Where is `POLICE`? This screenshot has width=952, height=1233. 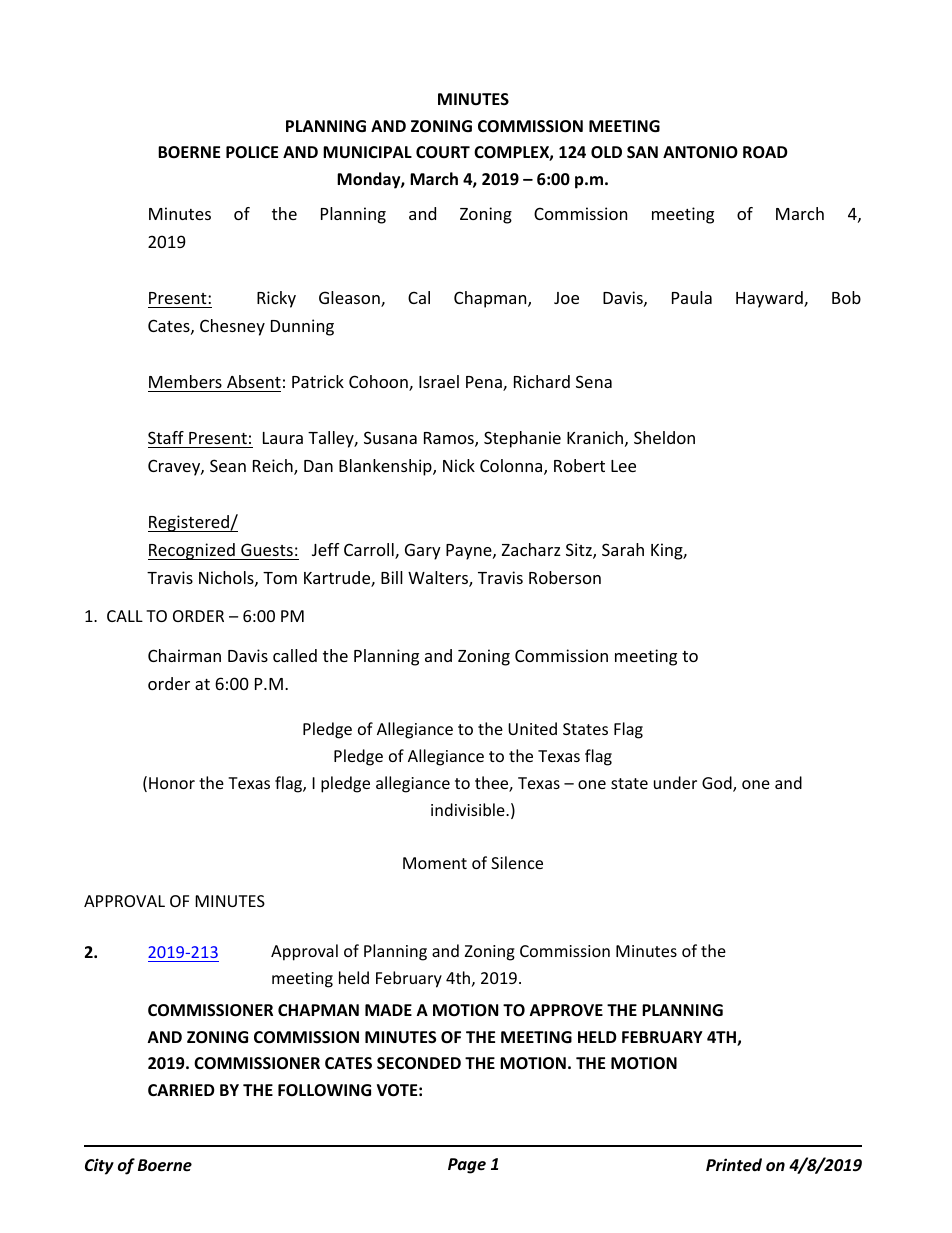 POLICE is located at coordinates (252, 152).
